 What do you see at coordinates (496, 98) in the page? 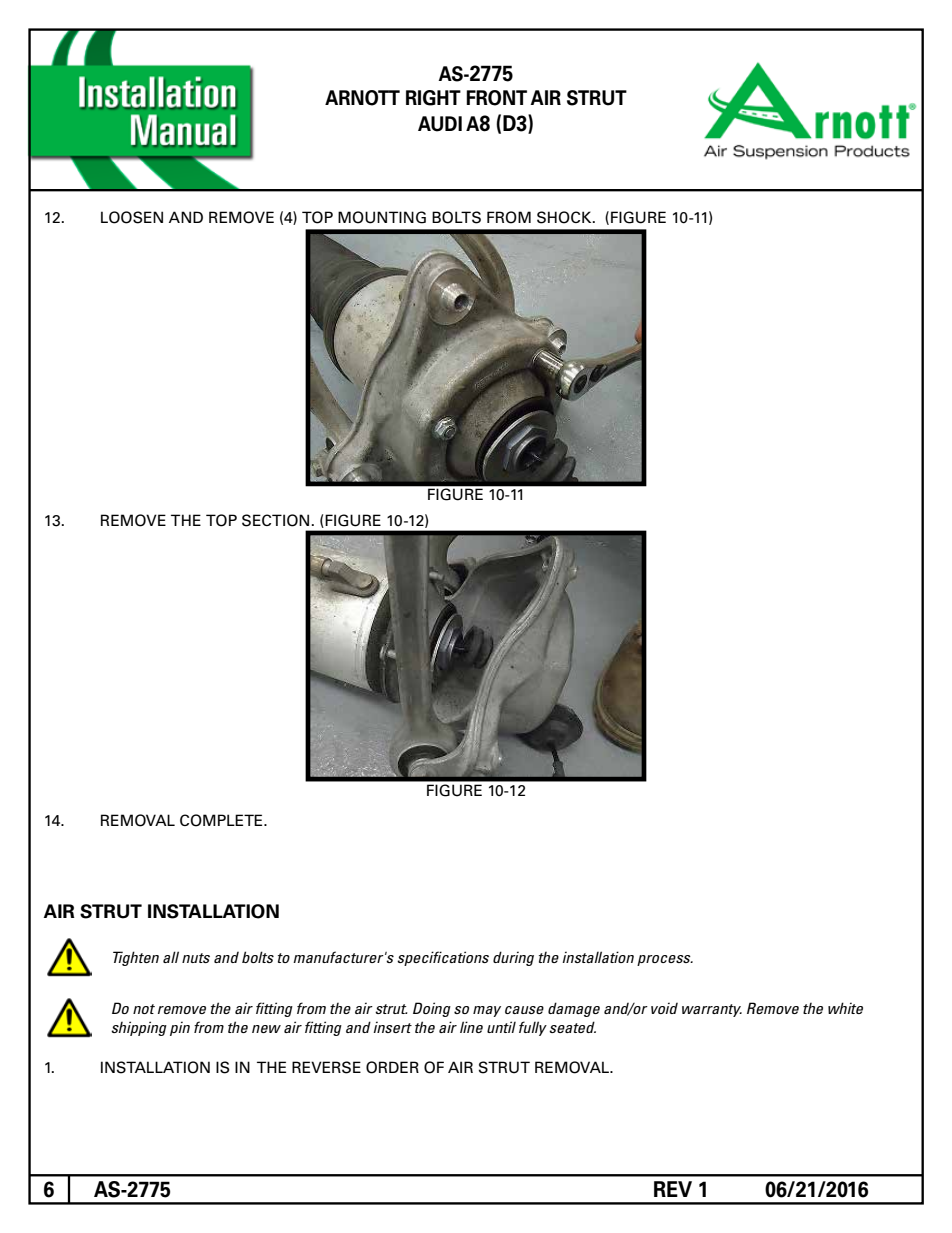
I see `FRONT` at bounding box center [496, 98].
